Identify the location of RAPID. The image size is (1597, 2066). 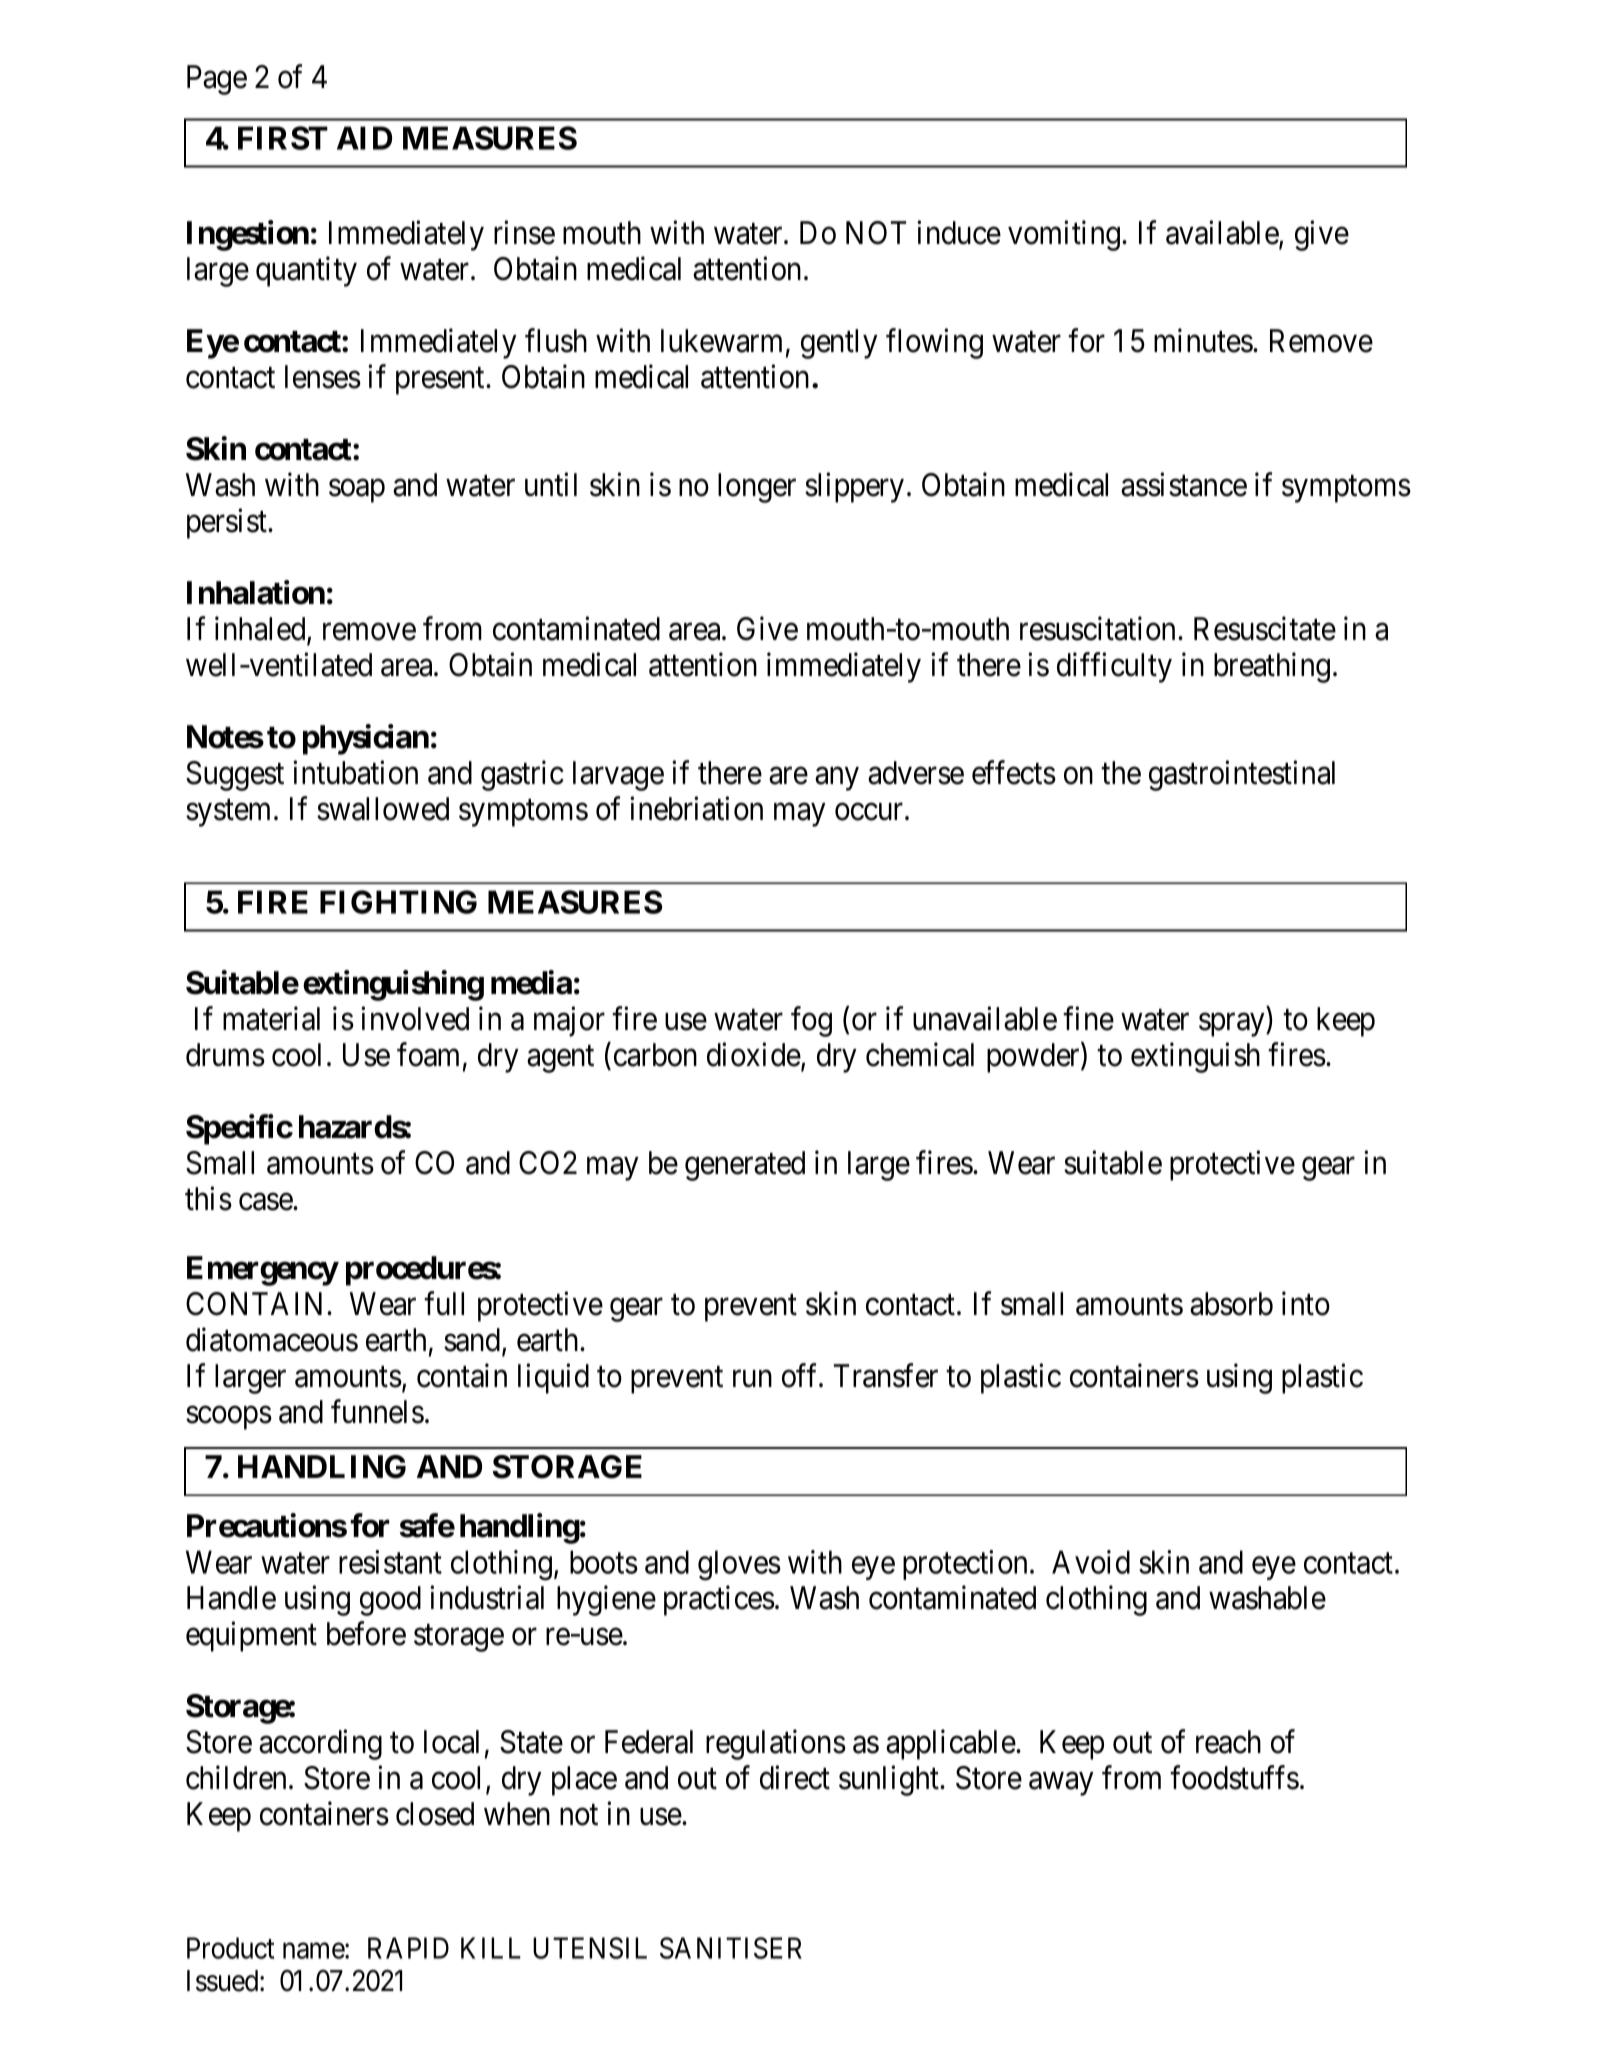
(408, 1948).
